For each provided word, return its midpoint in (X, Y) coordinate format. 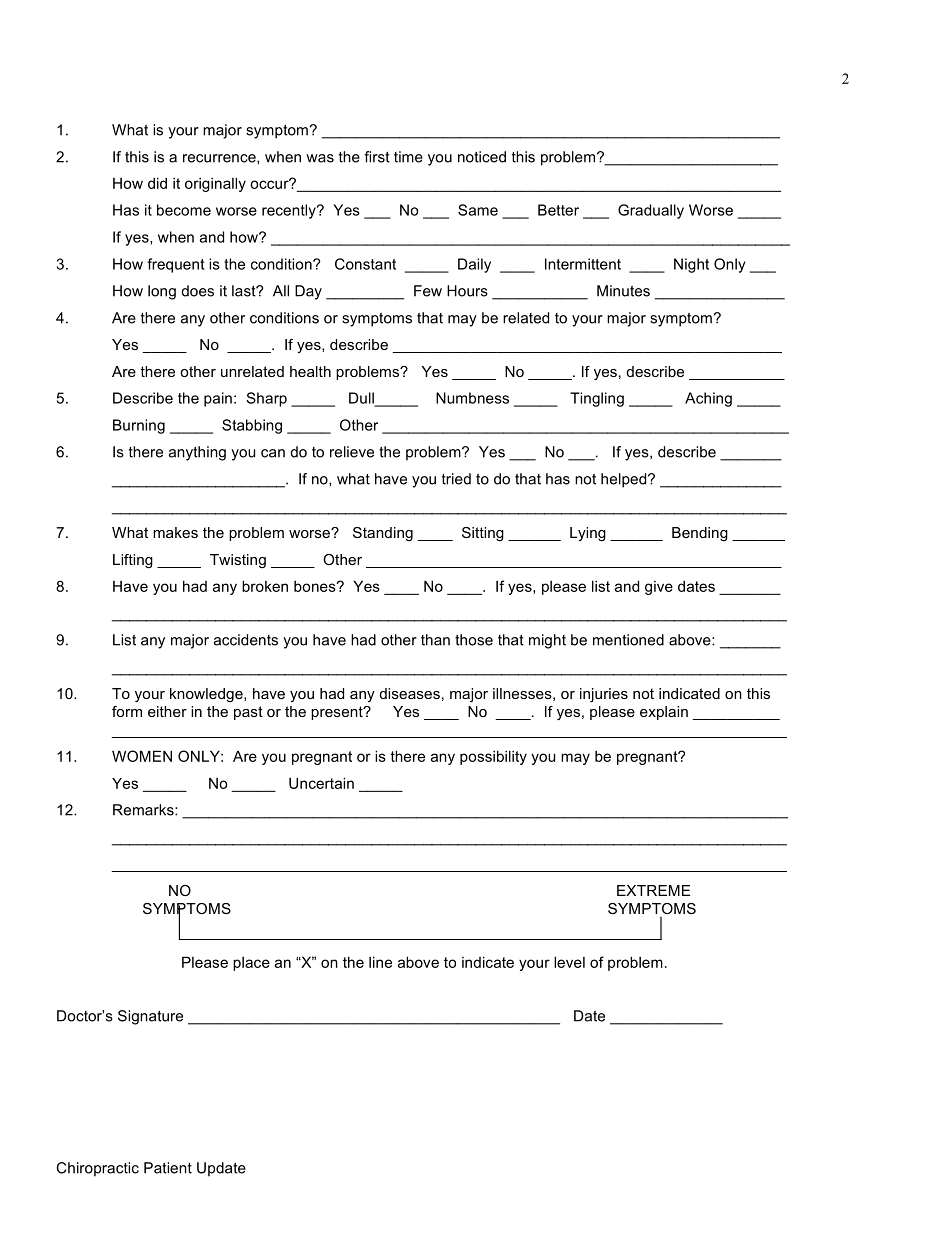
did (157, 183)
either (167, 711)
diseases (409, 693)
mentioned (628, 640)
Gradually (651, 211)
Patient (168, 1168)
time (408, 157)
